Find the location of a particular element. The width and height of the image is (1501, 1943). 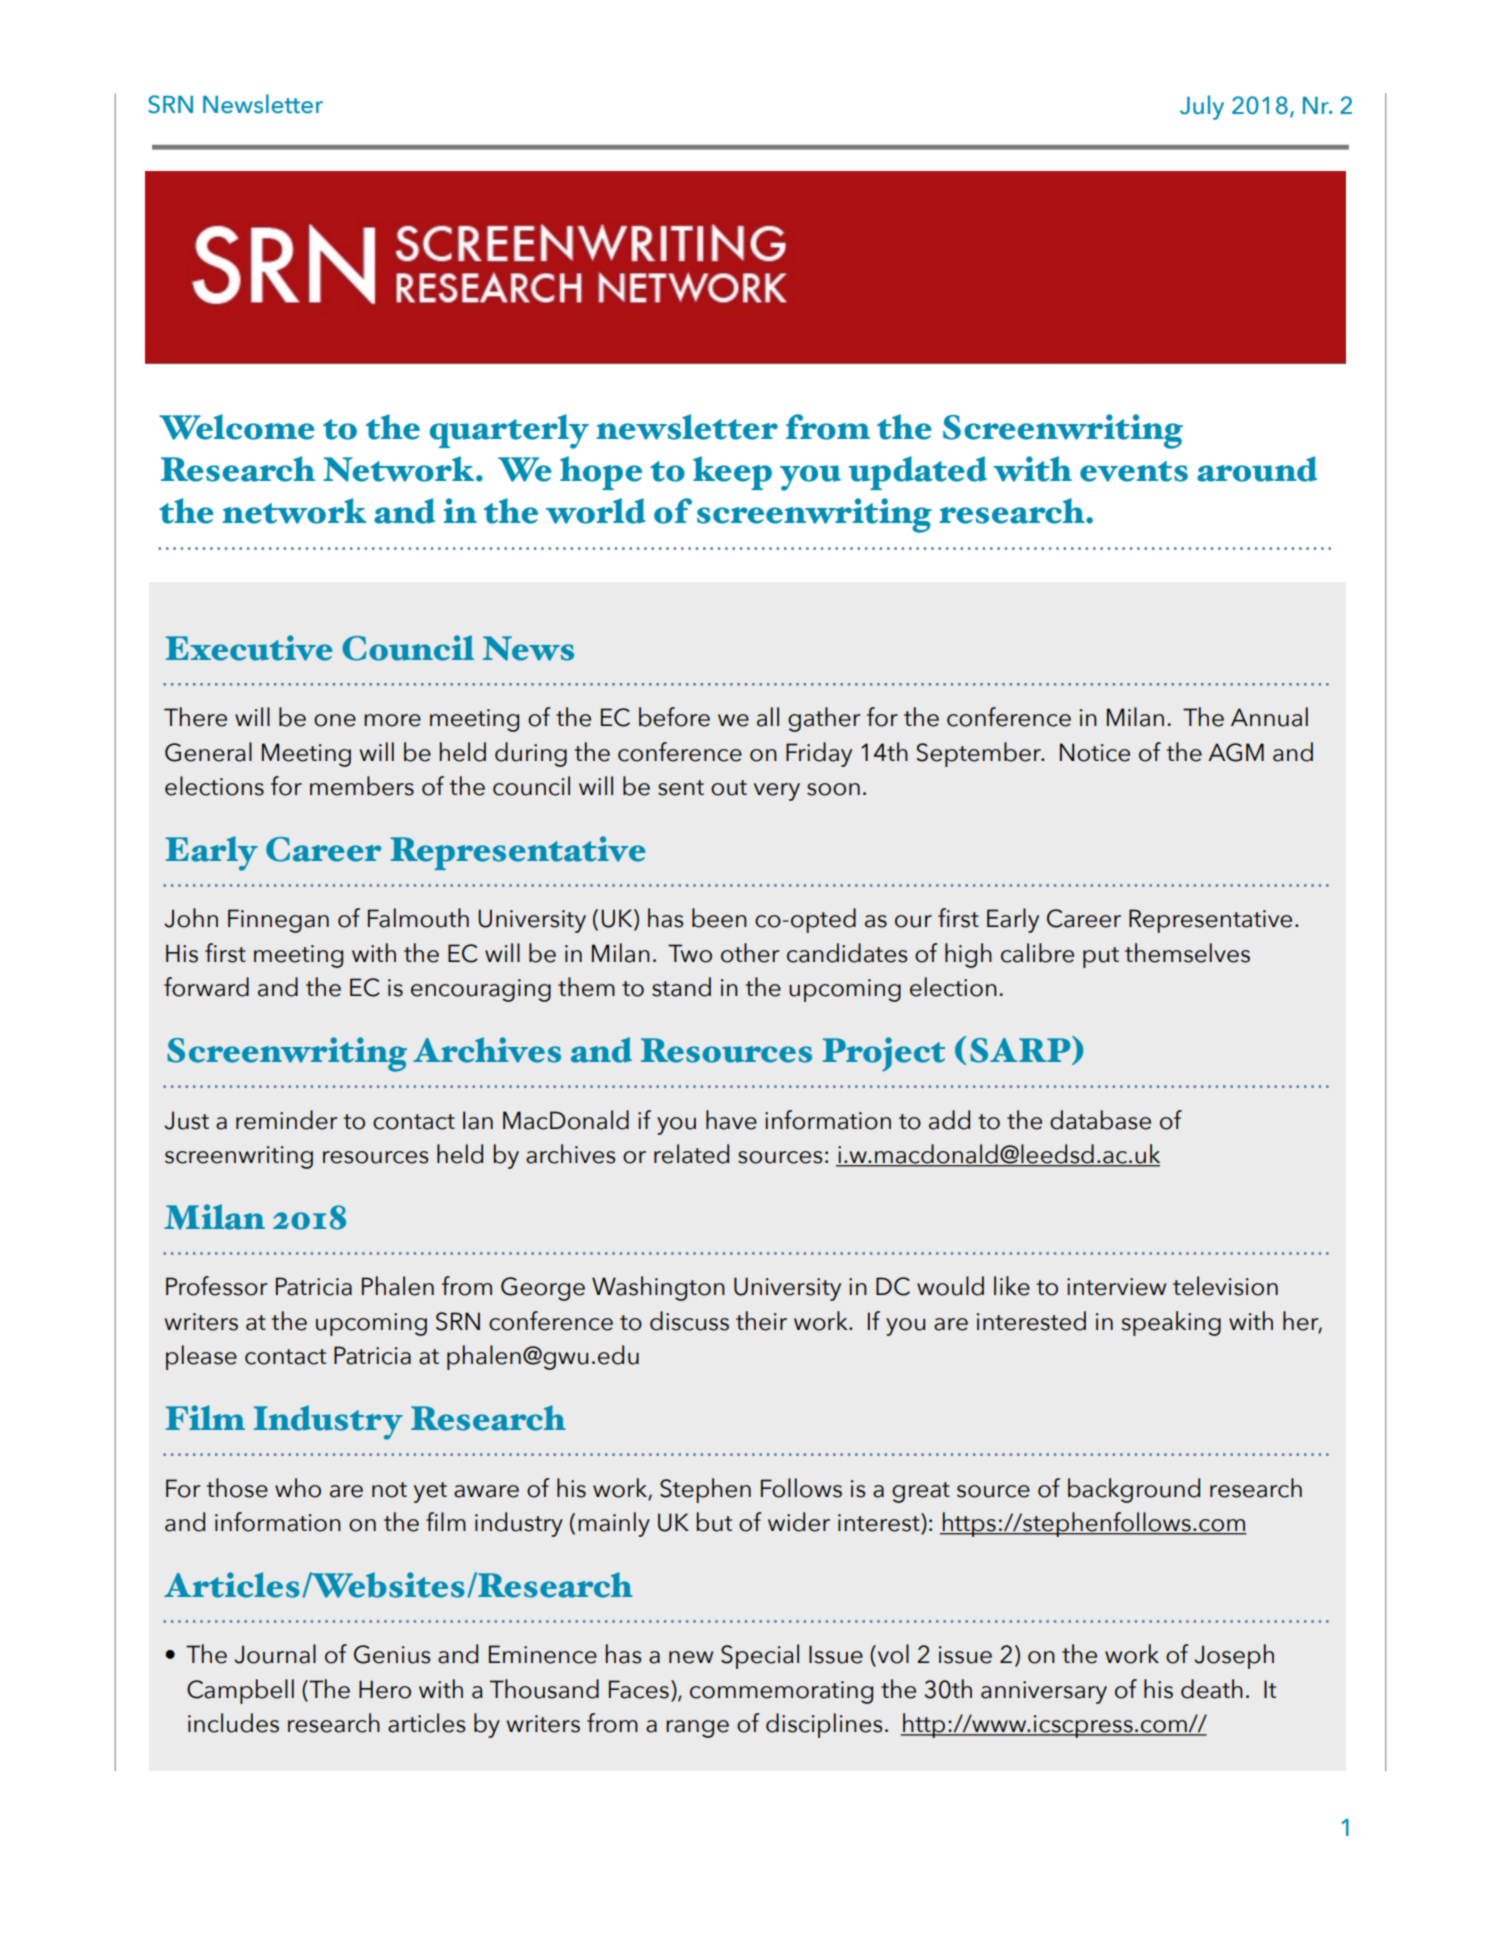

Executive is located at coordinates (249, 648).
